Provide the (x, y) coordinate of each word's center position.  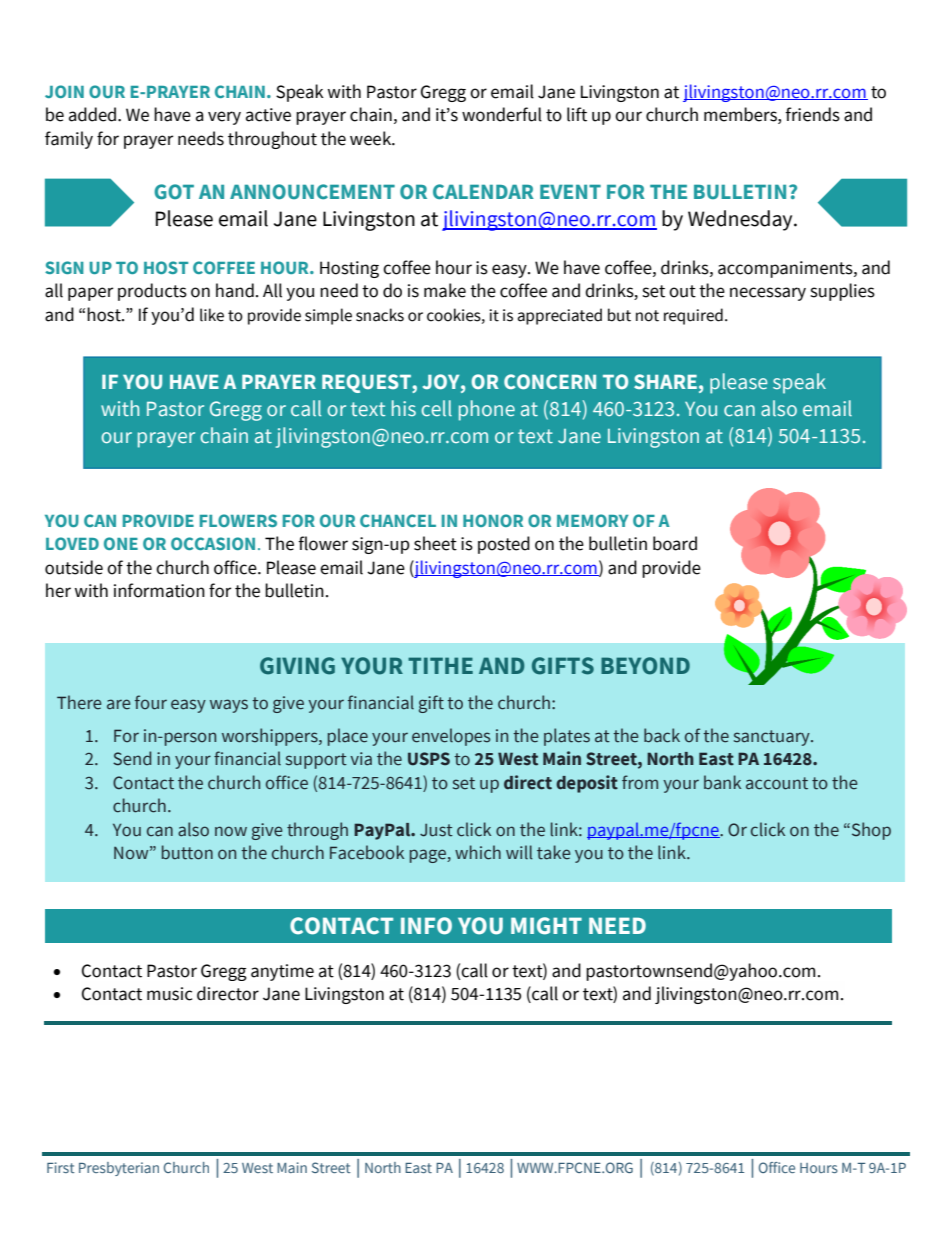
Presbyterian (119, 1169)
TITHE (440, 665)
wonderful (502, 114)
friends (812, 114)
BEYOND (645, 666)
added (94, 114)
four (151, 702)
